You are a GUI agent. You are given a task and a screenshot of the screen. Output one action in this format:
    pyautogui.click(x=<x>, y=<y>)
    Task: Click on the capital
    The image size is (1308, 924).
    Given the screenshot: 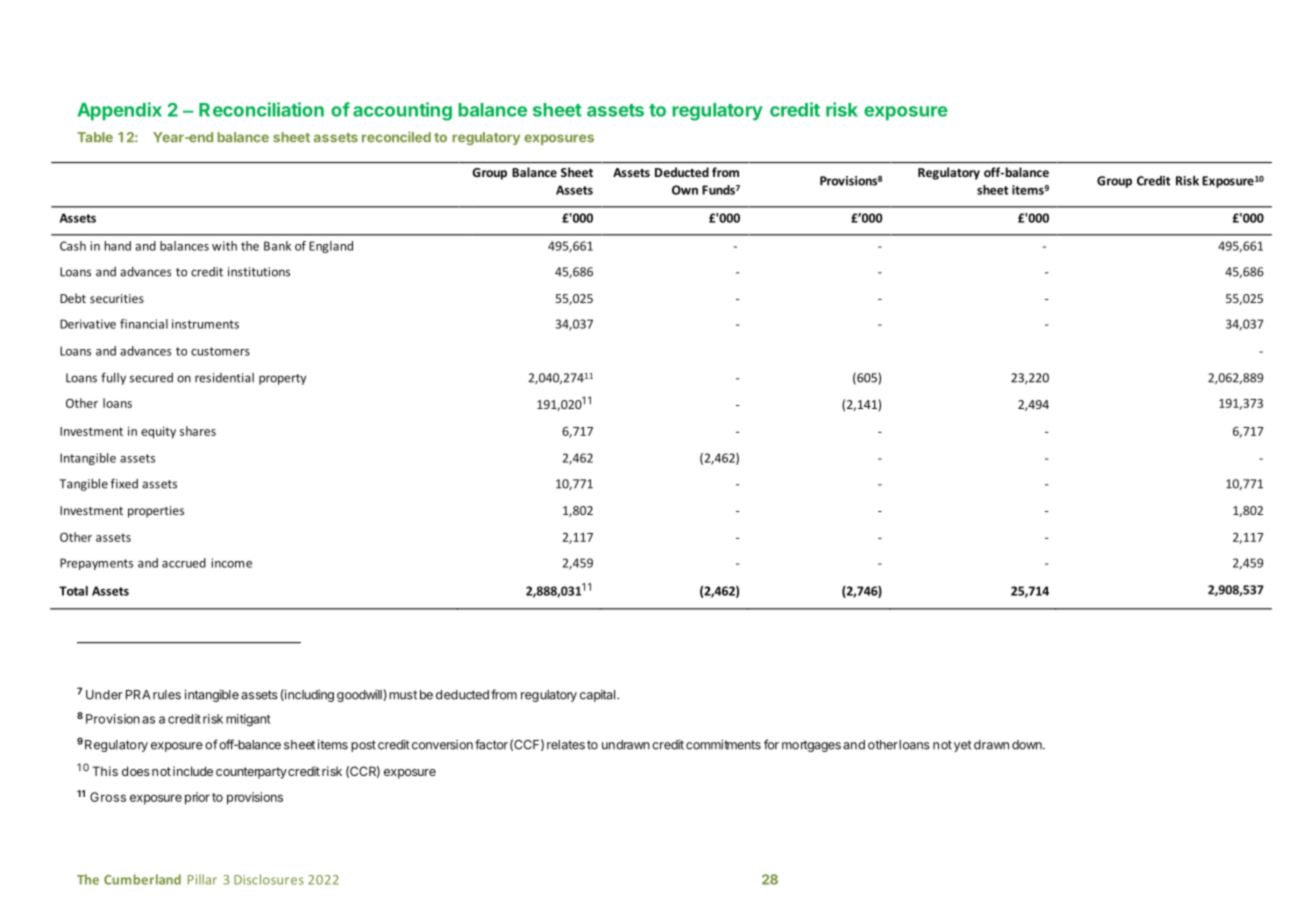 What is the action you would take?
    pyautogui.click(x=597, y=695)
